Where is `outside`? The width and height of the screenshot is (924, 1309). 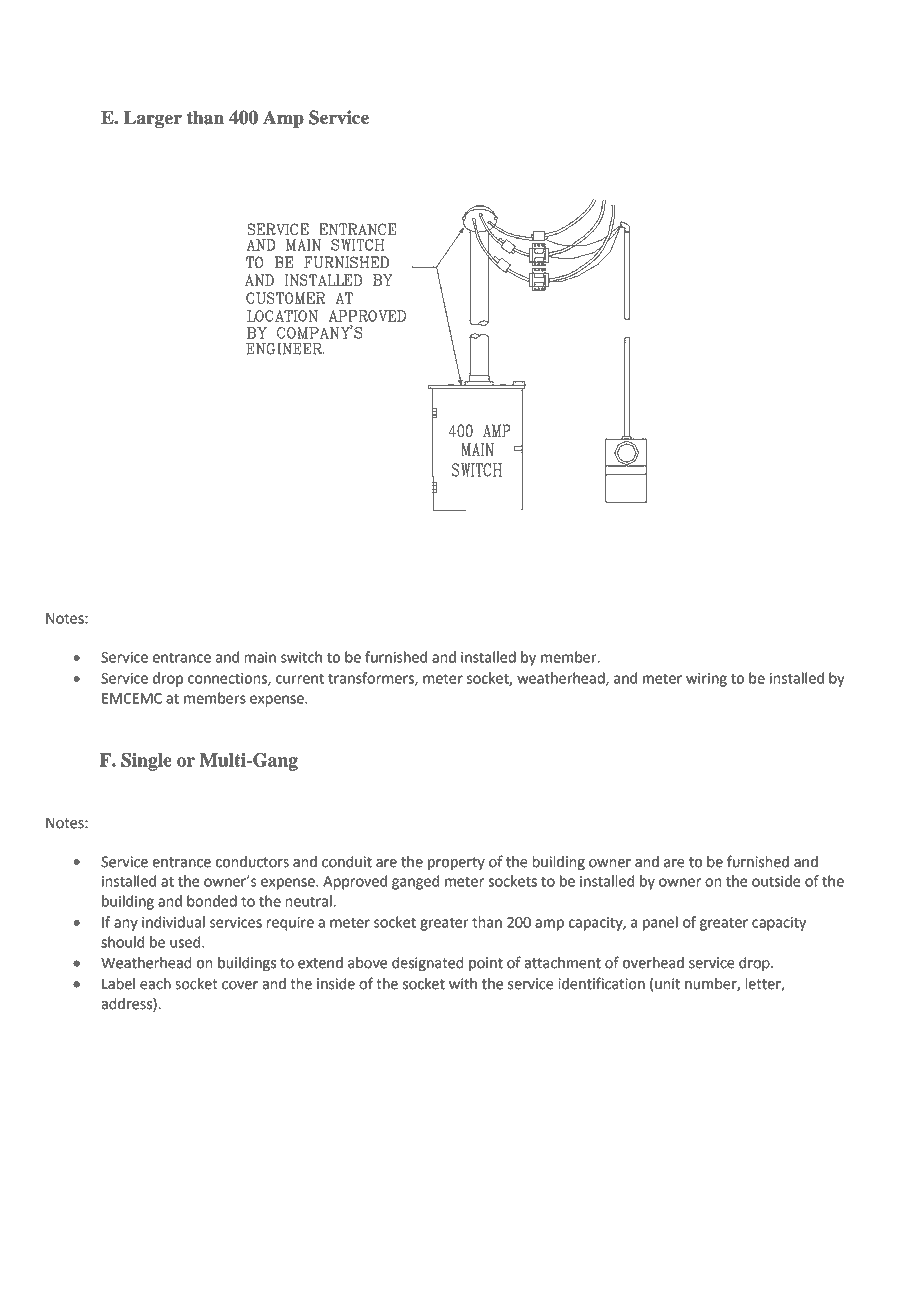 outside is located at coordinates (776, 881).
